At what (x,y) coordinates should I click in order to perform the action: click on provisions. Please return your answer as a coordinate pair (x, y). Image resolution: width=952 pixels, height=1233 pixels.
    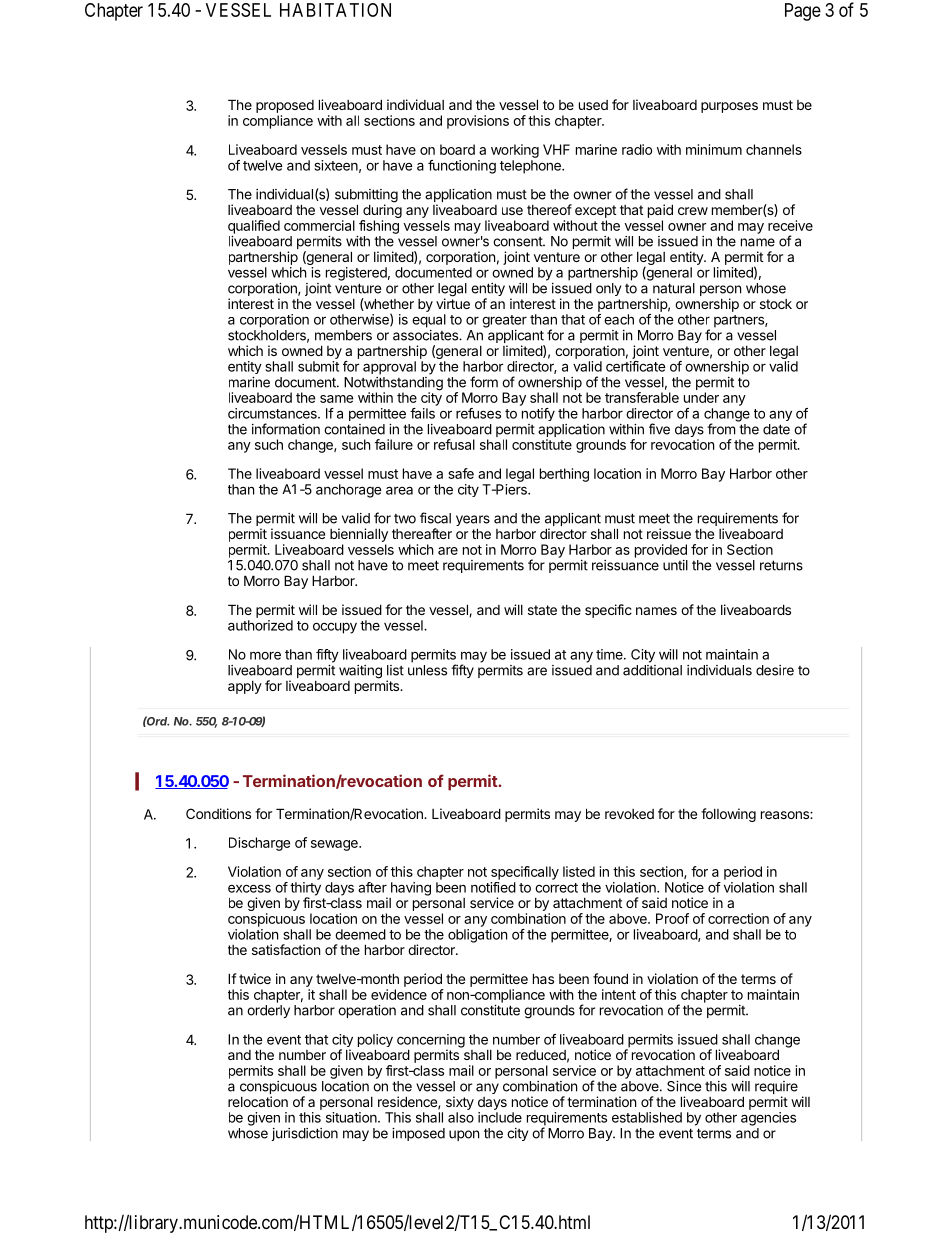
    Looking at the image, I should click on (478, 122).
